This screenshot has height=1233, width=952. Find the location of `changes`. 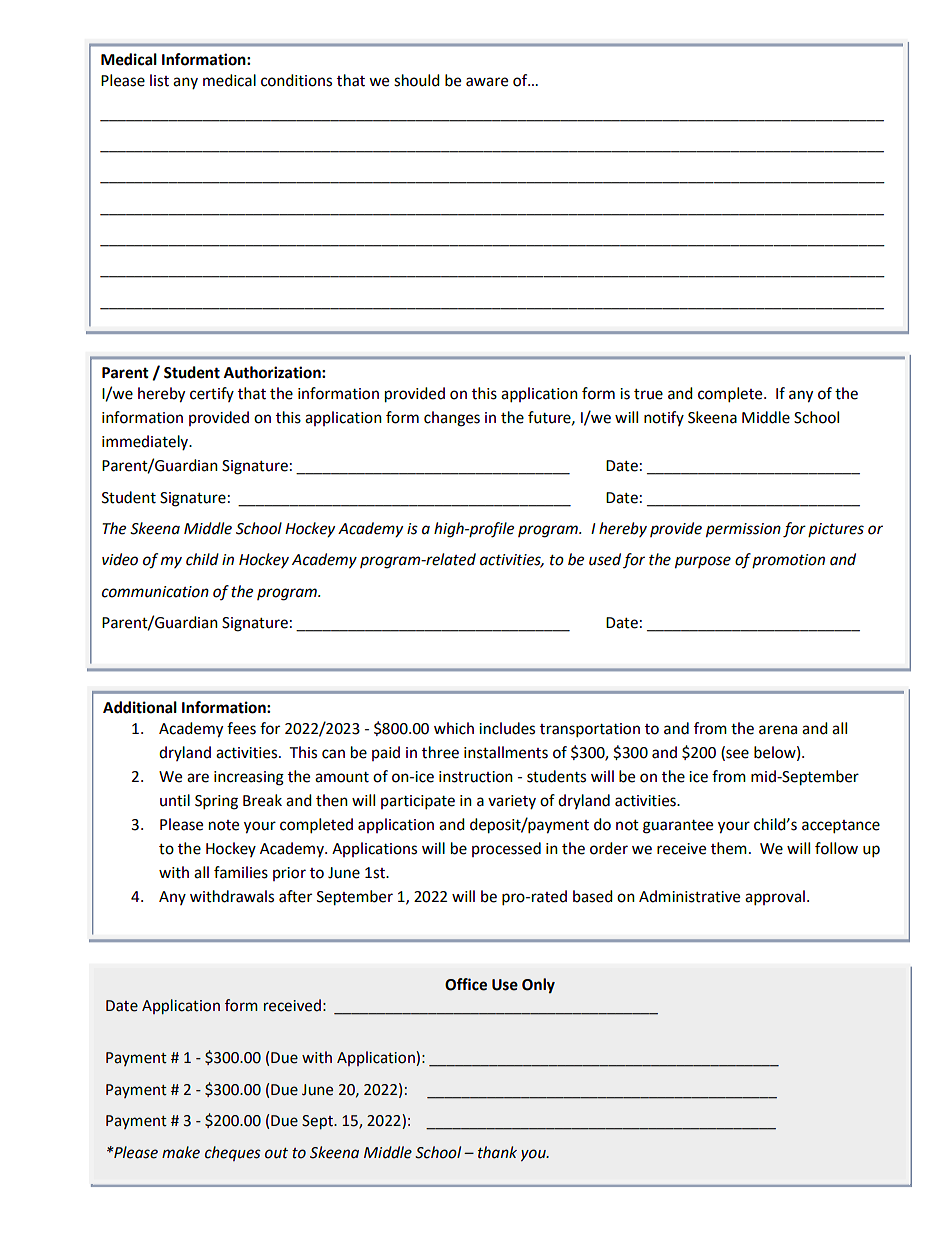

changes is located at coordinates (452, 419).
